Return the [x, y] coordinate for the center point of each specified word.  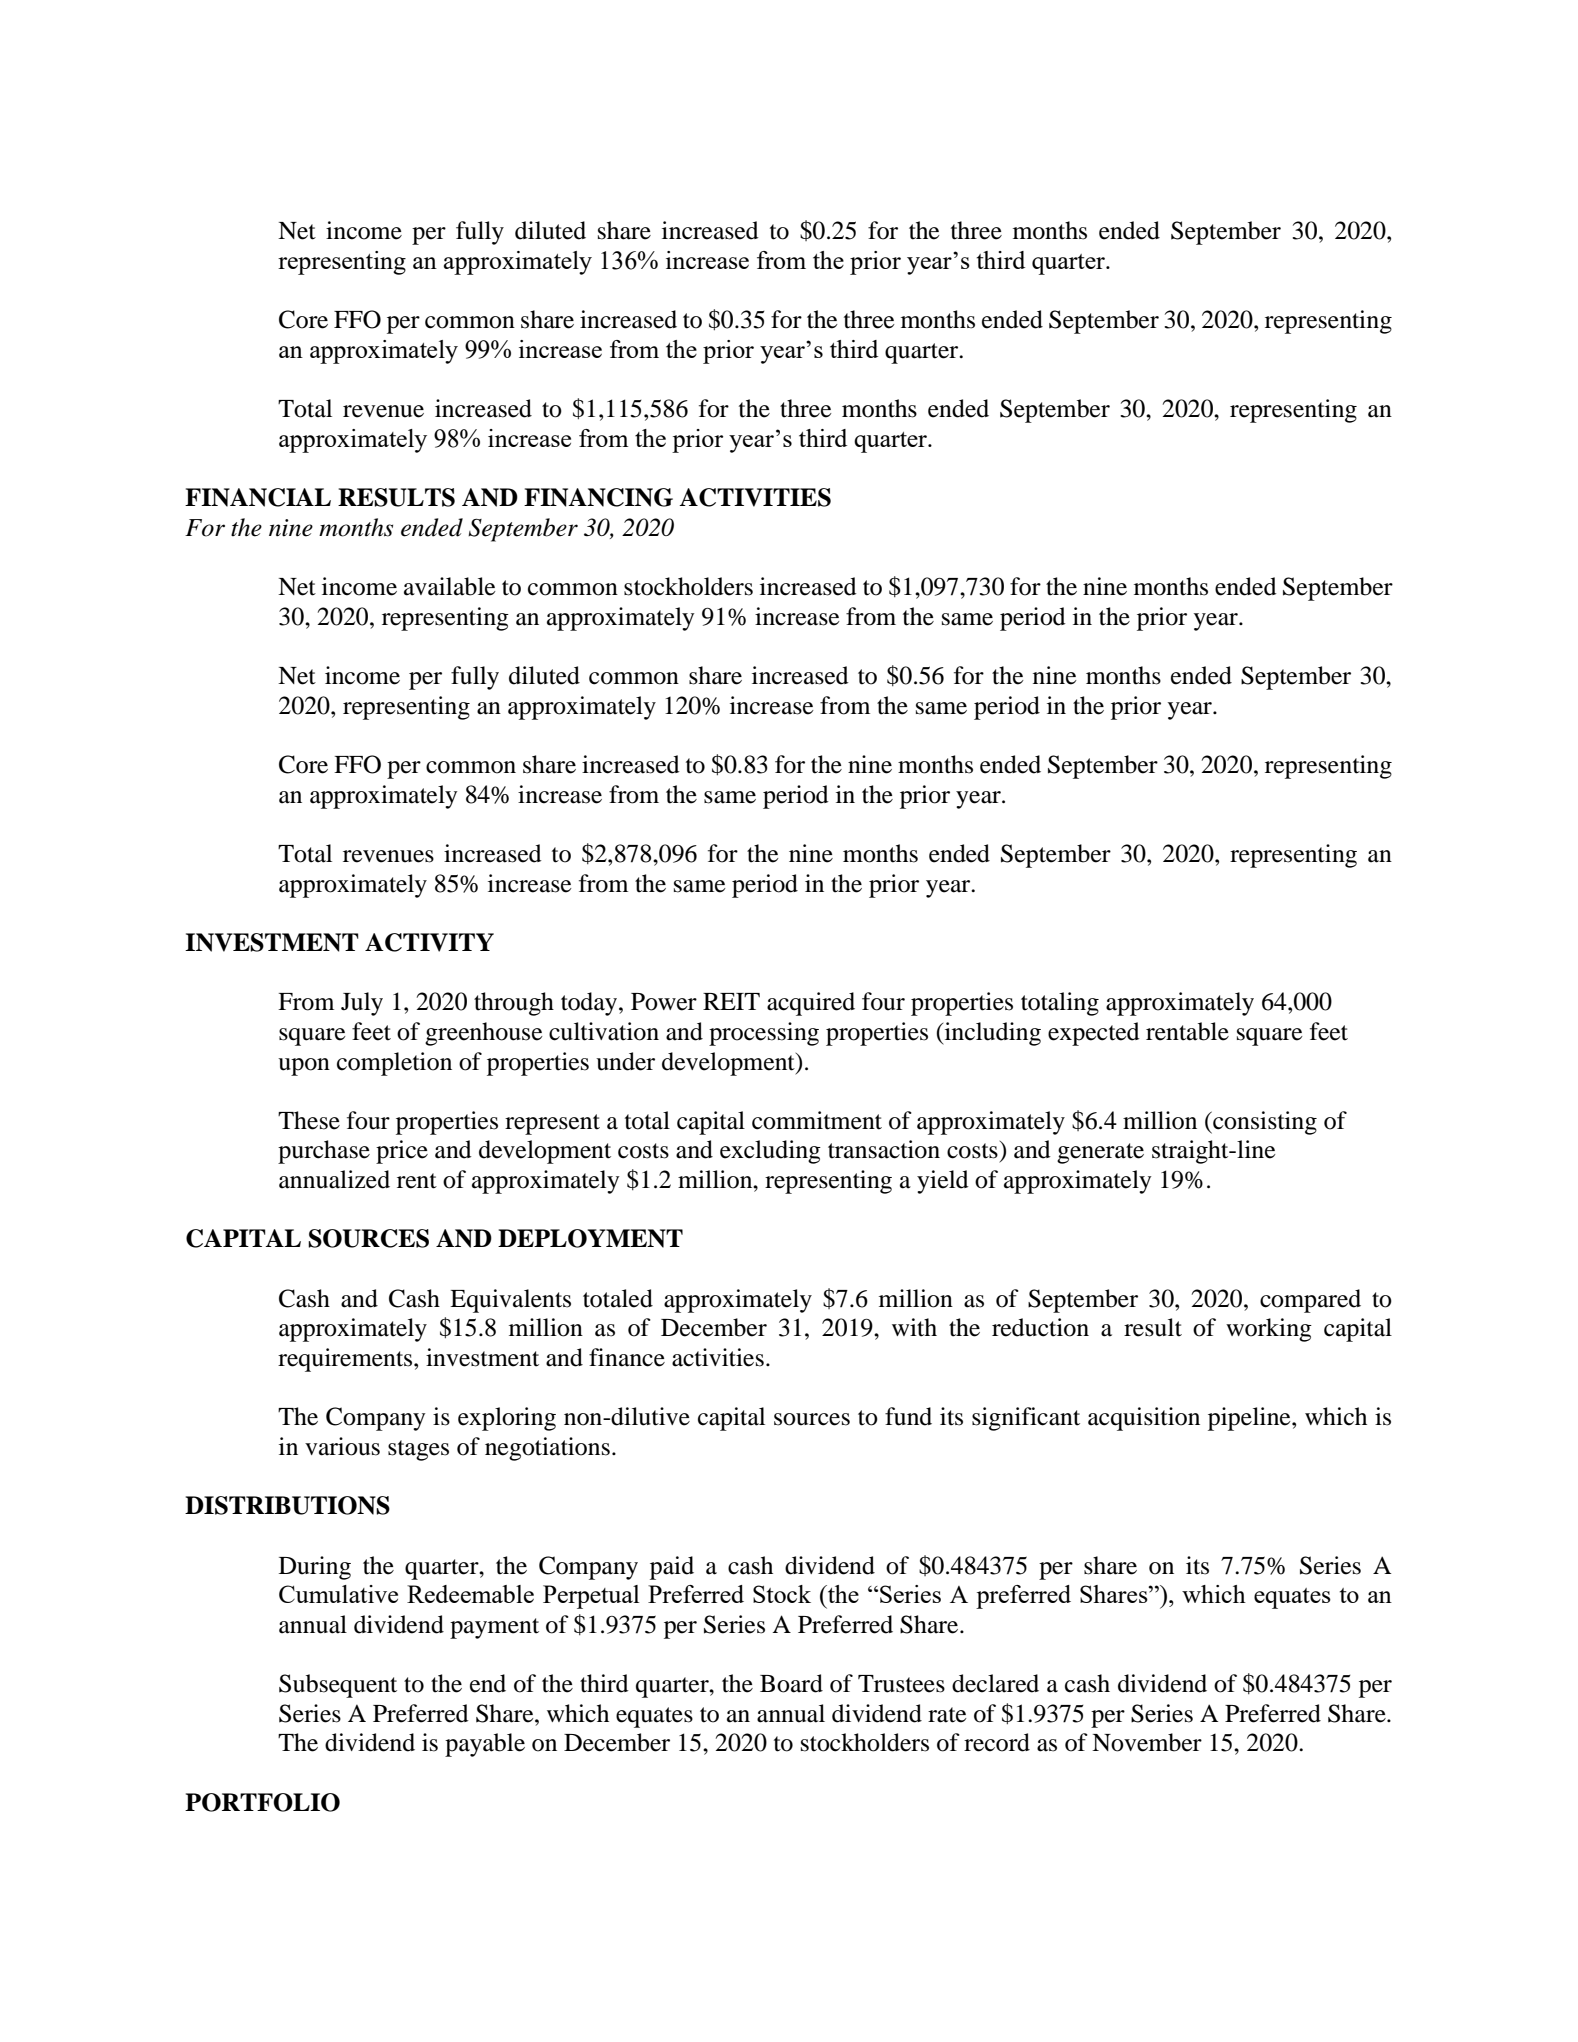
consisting [1264, 1123]
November [1147, 1742]
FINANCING [598, 497]
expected [1094, 1034]
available [450, 586]
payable [485, 1745]
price [402, 1152]
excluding [770, 1152]
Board [791, 1683]
